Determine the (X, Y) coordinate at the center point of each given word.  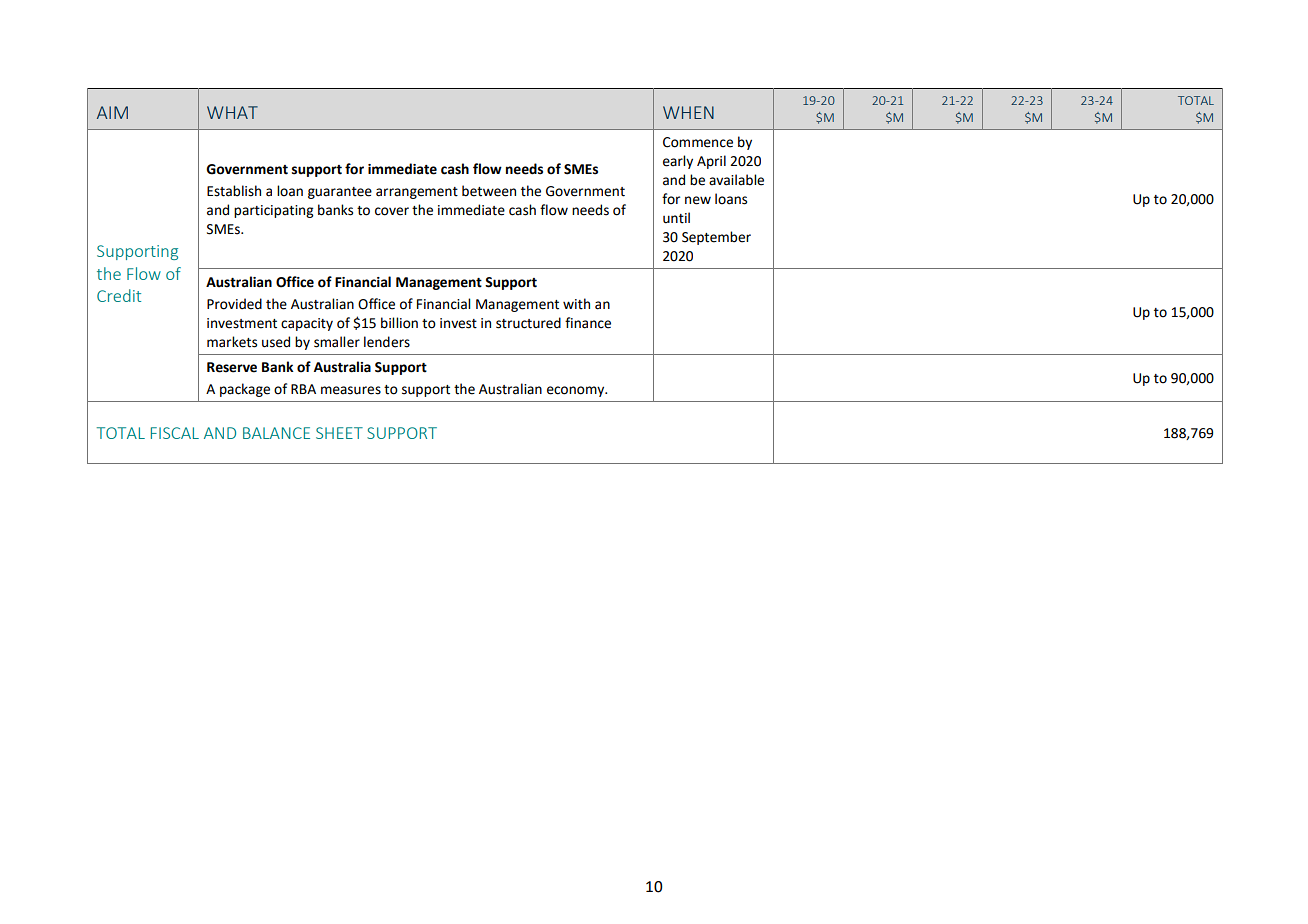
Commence (698, 142)
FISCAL (175, 433)
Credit (119, 295)
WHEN (688, 112)
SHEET (339, 433)
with (576, 304)
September (716, 238)
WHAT (232, 112)
